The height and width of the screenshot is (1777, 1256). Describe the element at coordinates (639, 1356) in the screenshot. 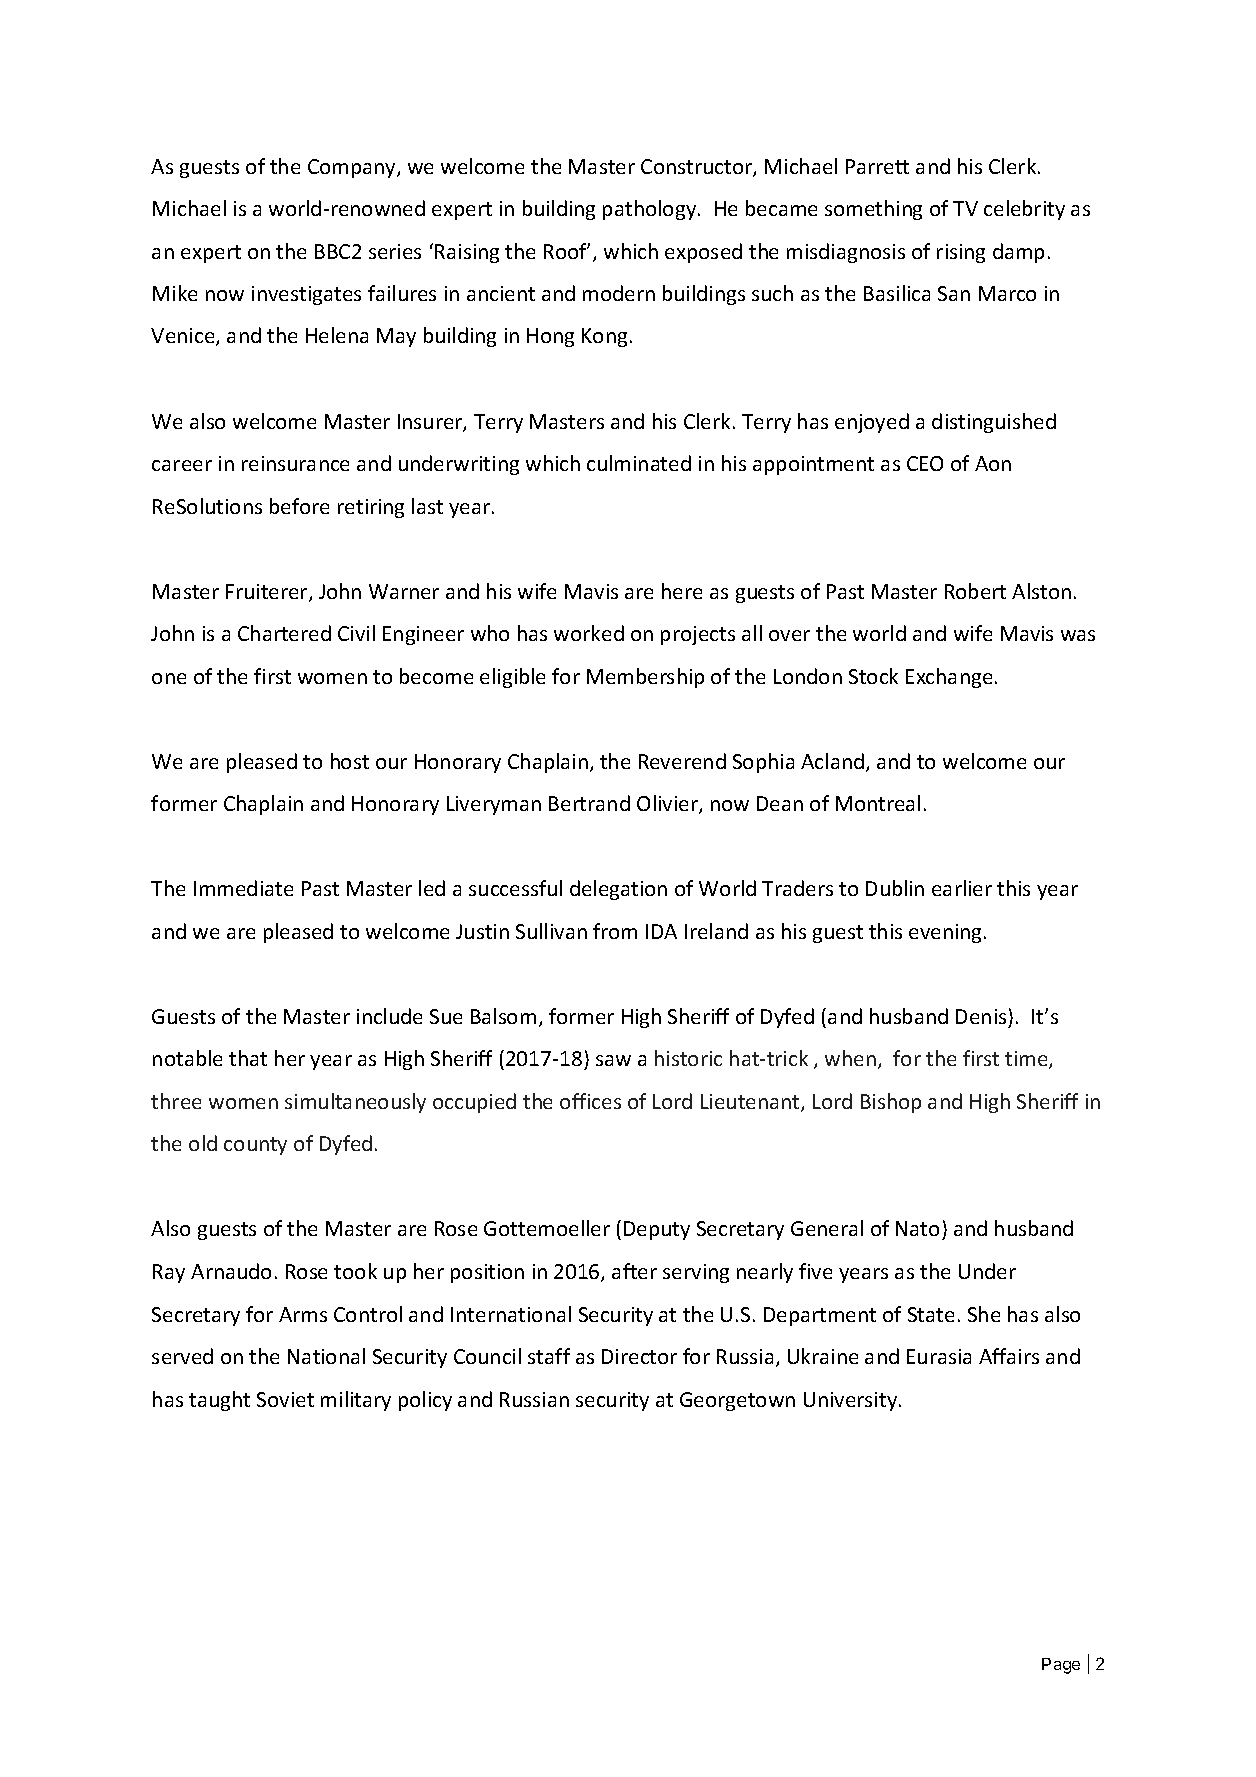

I see `Director` at that location.
